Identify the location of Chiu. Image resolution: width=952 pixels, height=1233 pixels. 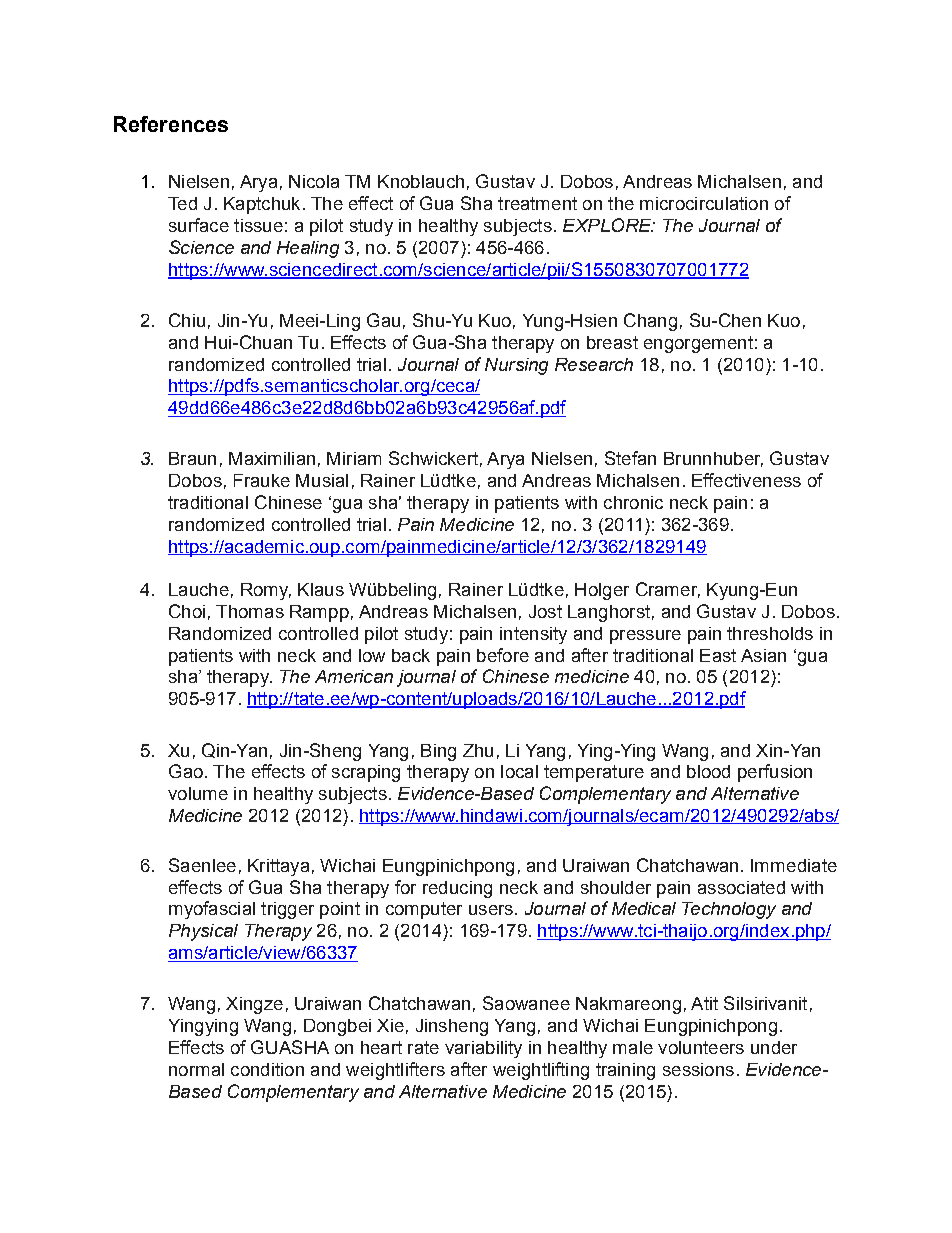
(187, 320).
